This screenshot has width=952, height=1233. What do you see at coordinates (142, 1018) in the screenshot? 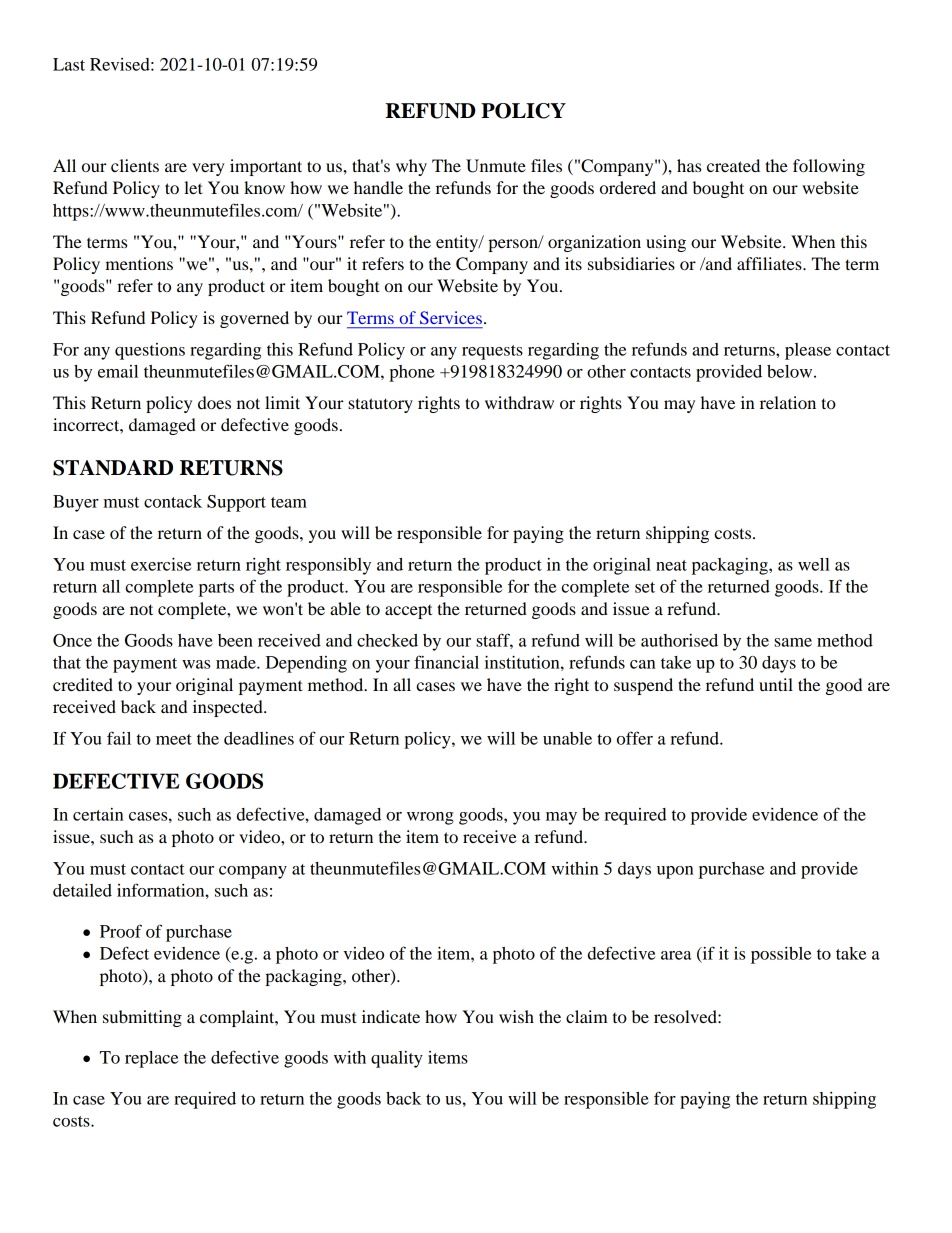
I see `submitting` at bounding box center [142, 1018].
